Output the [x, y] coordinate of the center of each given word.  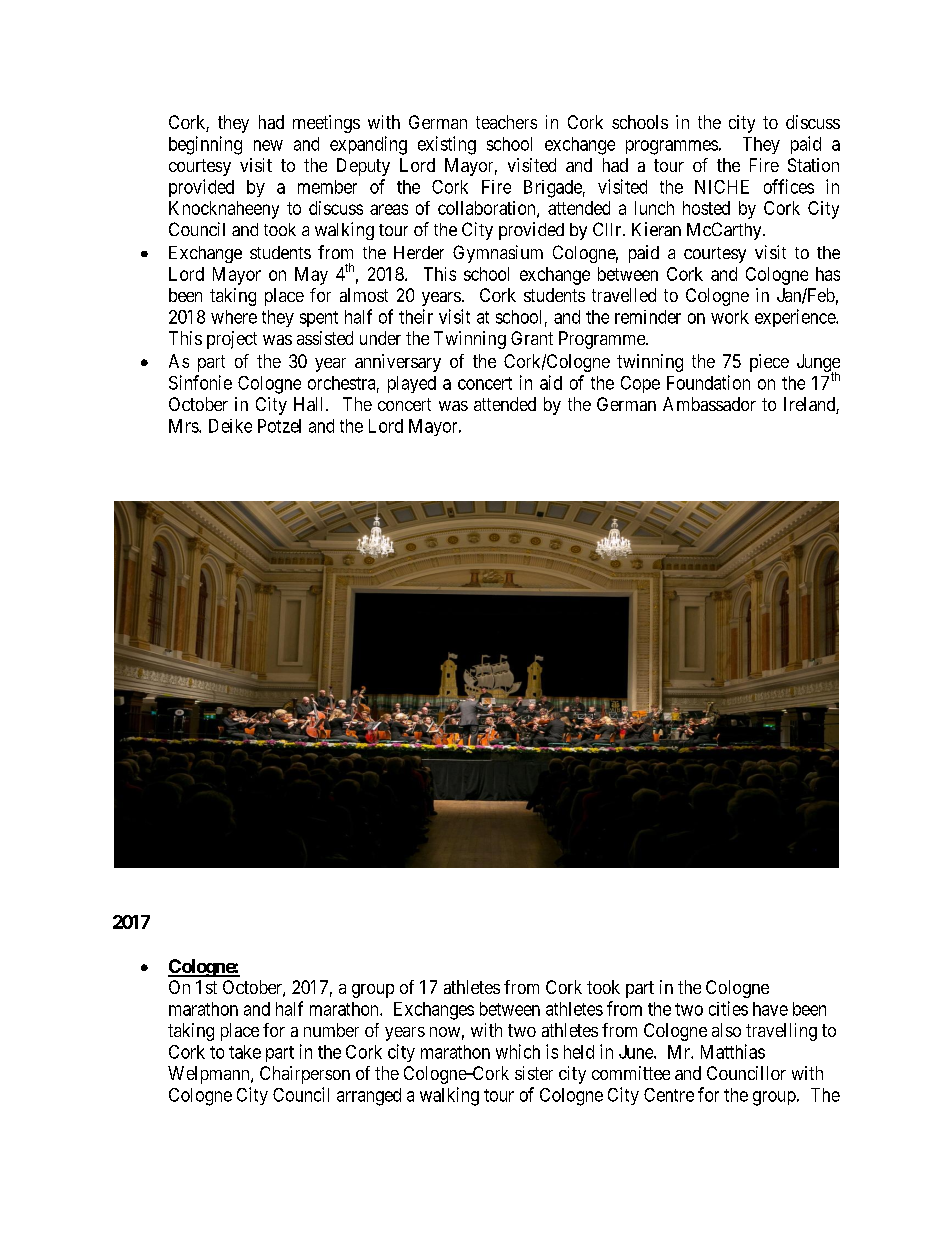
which [518, 1051]
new [268, 145]
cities [728, 1008]
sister [534, 1073]
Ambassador [709, 404]
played [412, 384]
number [331, 1030]
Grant [532, 338]
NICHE [722, 187]
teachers [506, 122]
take [245, 1052]
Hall [310, 404]
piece [769, 363]
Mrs [184, 426]
